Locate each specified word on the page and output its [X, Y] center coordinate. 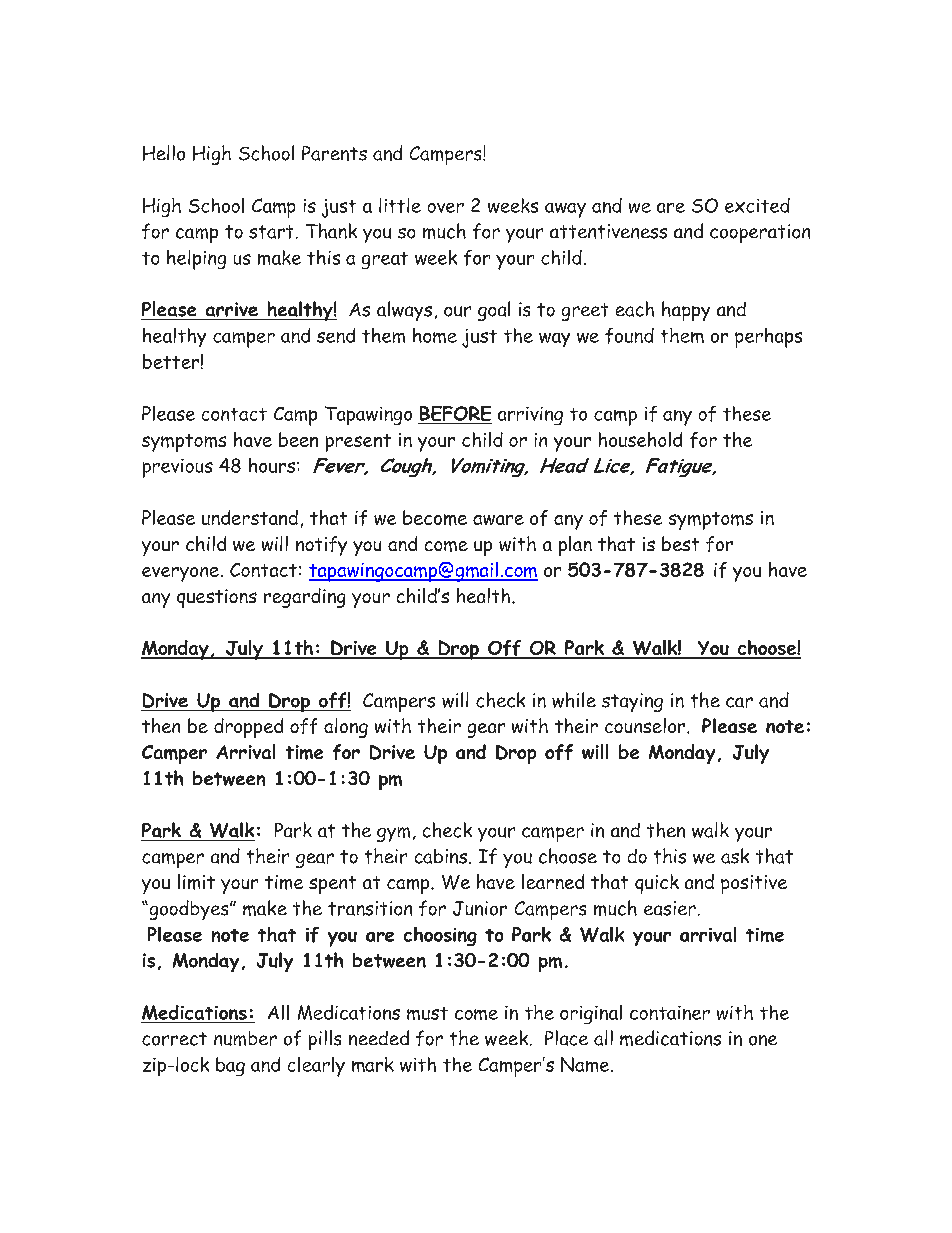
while [574, 700]
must [427, 1013]
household [640, 439]
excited [757, 205]
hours [272, 465]
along [346, 728]
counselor [646, 725]
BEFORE [455, 415]
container [670, 1013]
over [446, 208]
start [271, 232]
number [245, 1038]
